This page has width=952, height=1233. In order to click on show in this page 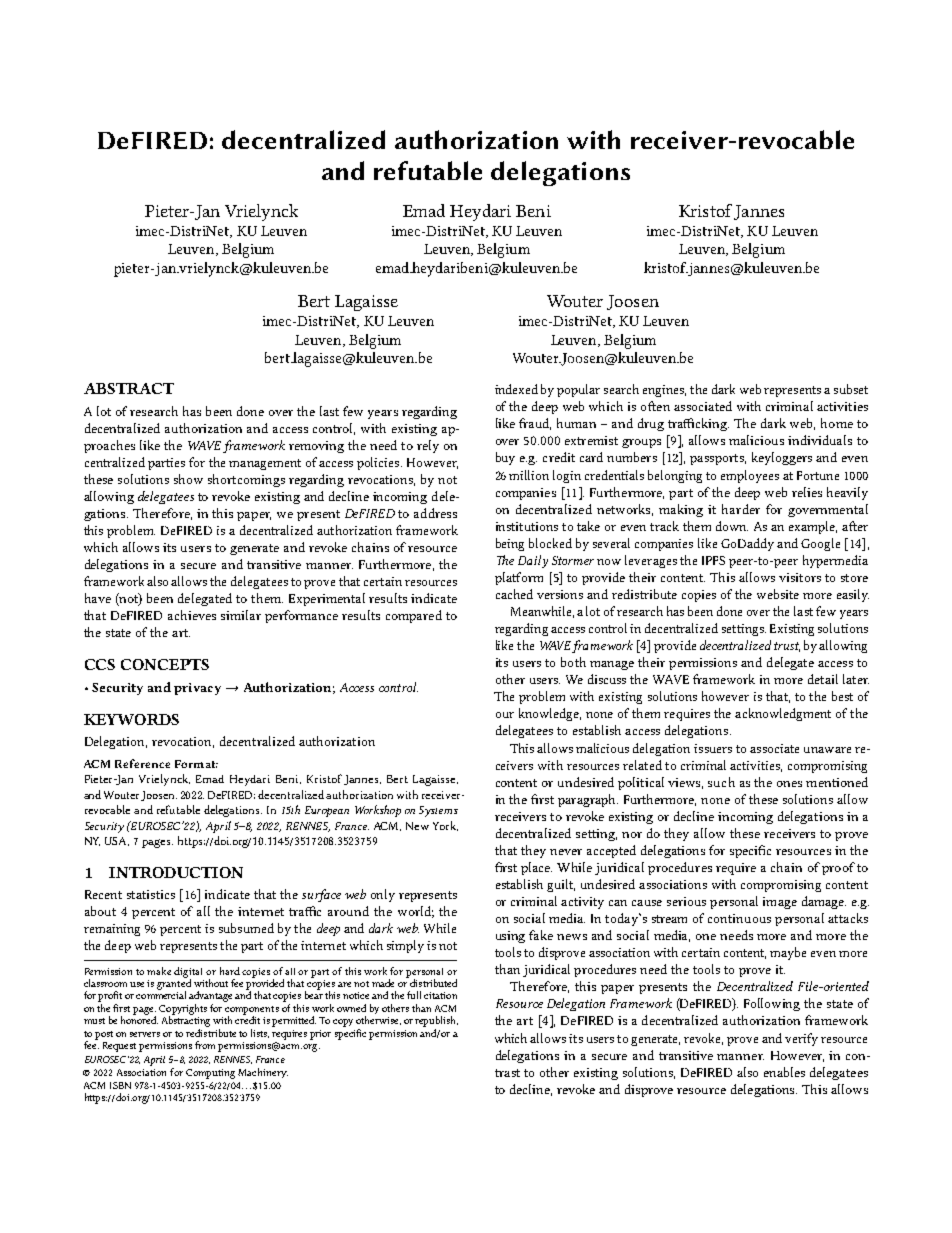, I will do `click(188, 479)`.
